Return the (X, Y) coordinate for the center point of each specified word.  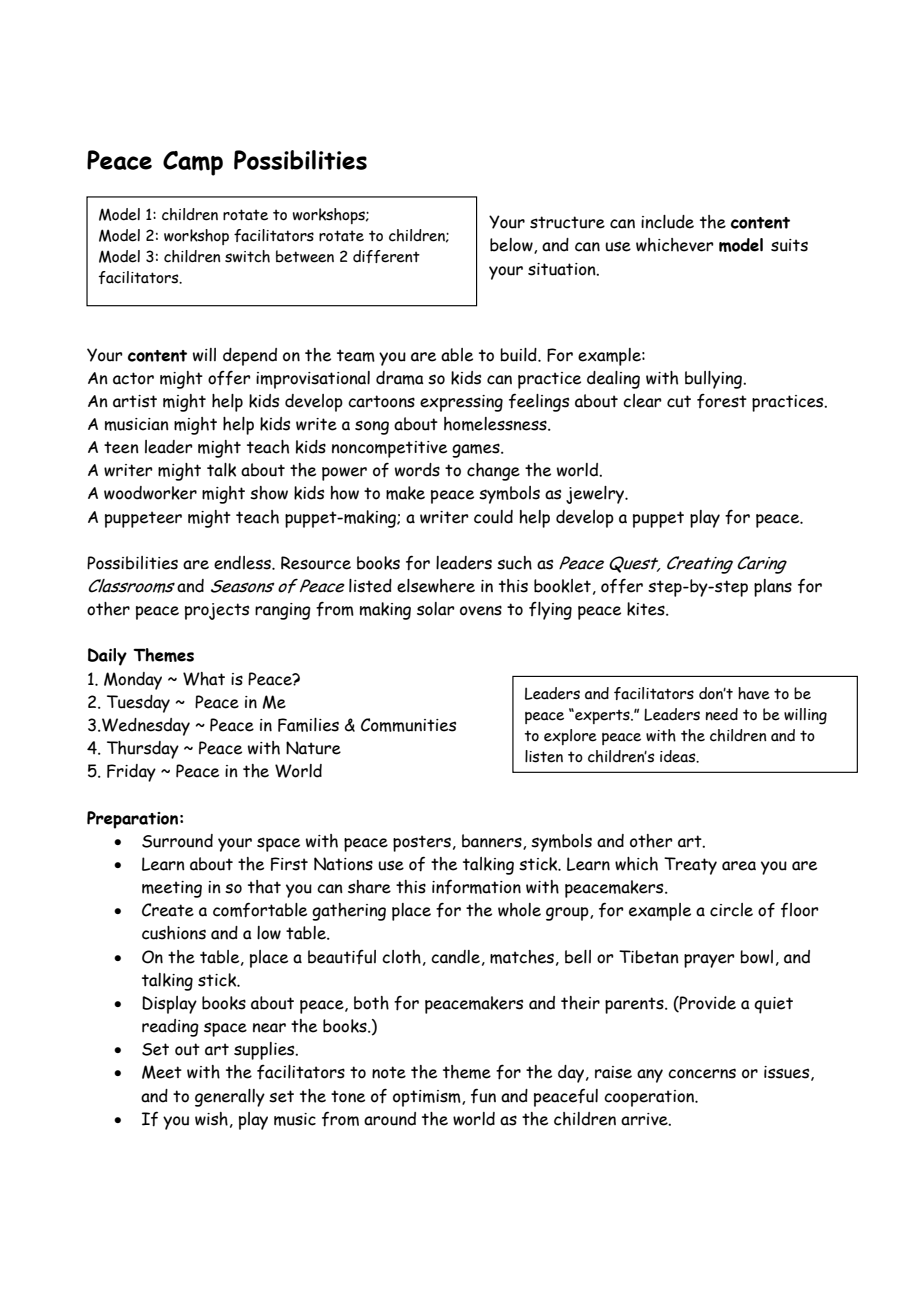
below (512, 246)
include (667, 222)
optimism (428, 1098)
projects (217, 611)
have (754, 693)
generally (230, 1098)
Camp (193, 163)
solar (436, 609)
